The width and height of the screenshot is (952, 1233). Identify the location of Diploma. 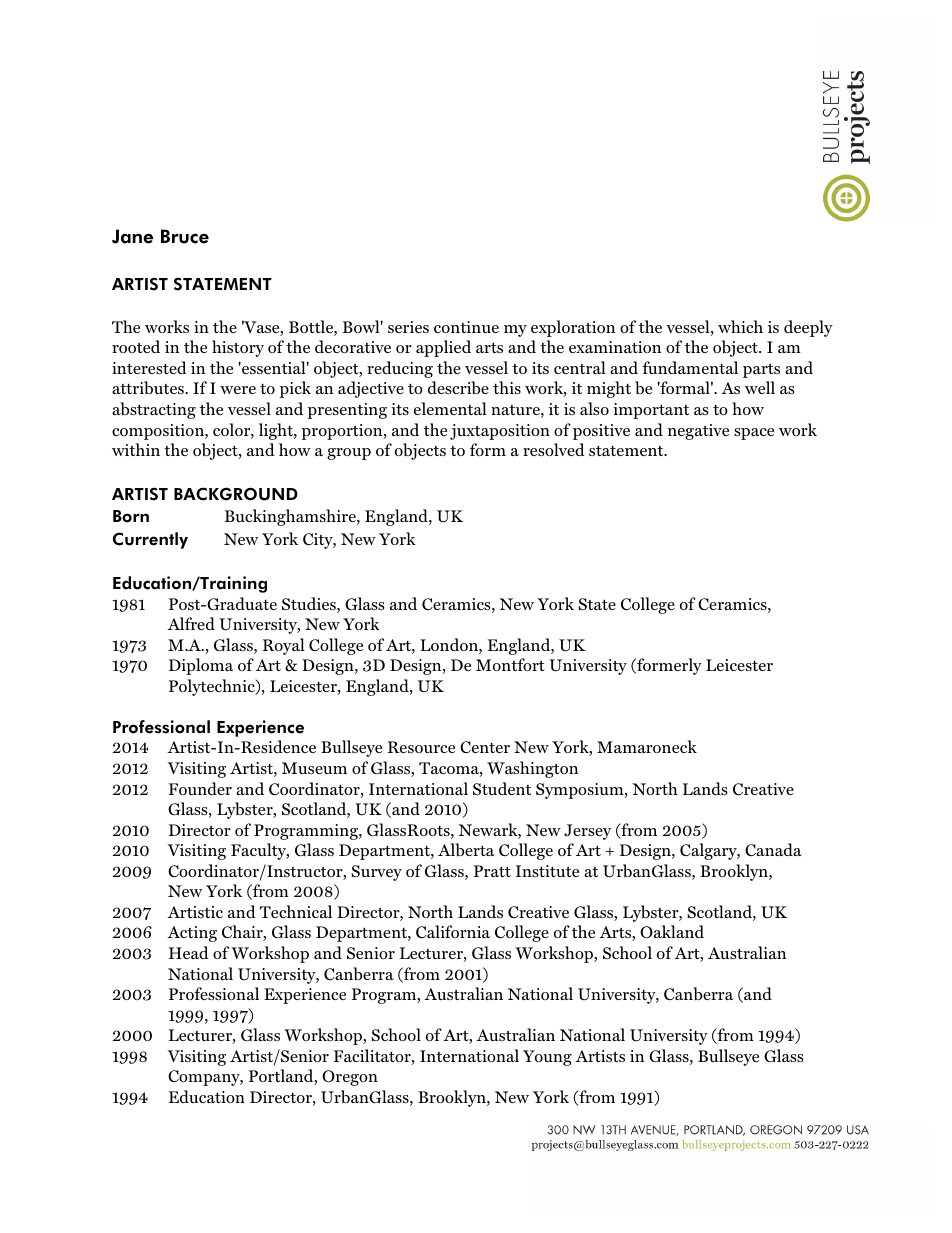
(201, 666).
